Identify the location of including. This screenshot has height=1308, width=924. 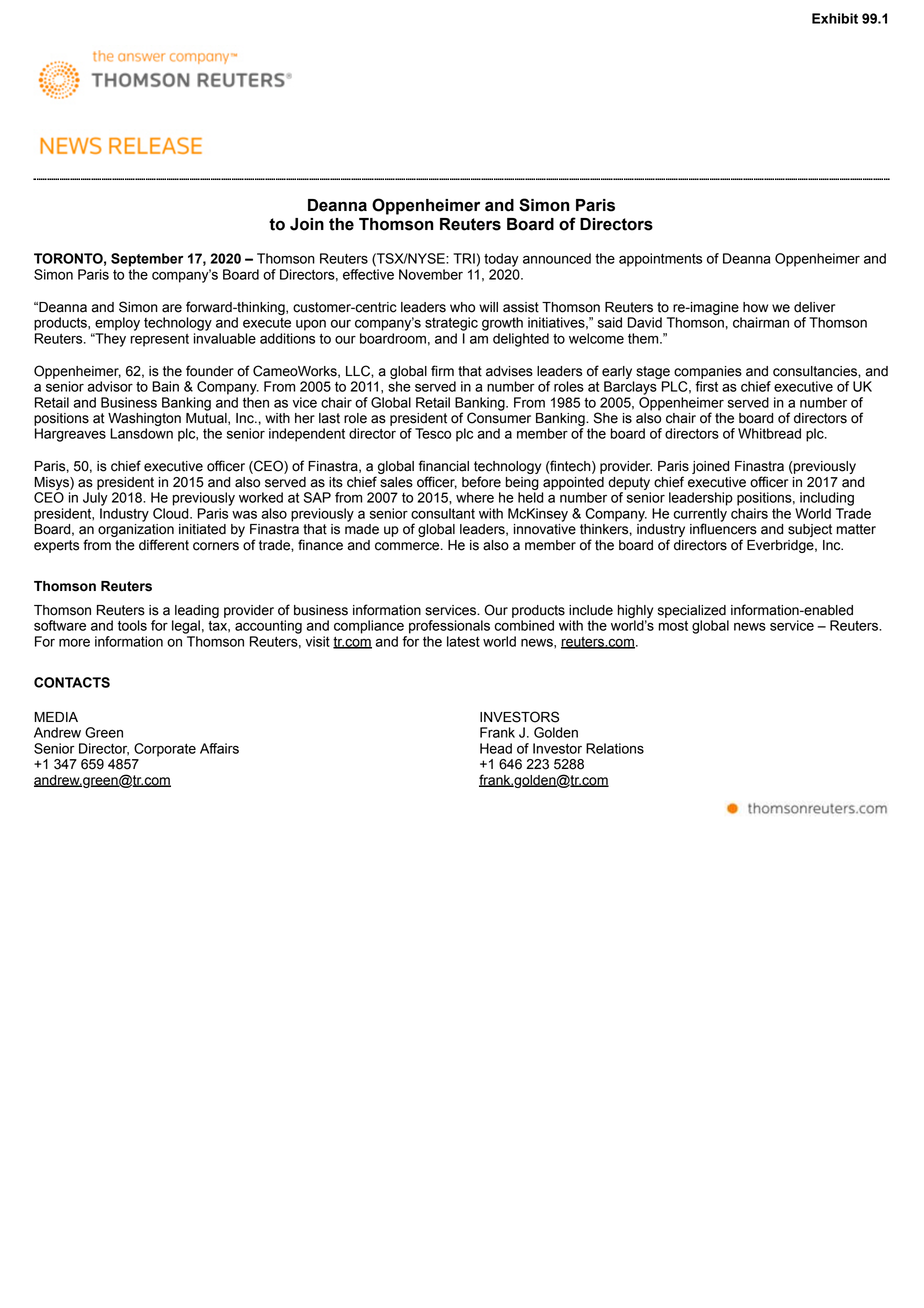
(827, 499).
